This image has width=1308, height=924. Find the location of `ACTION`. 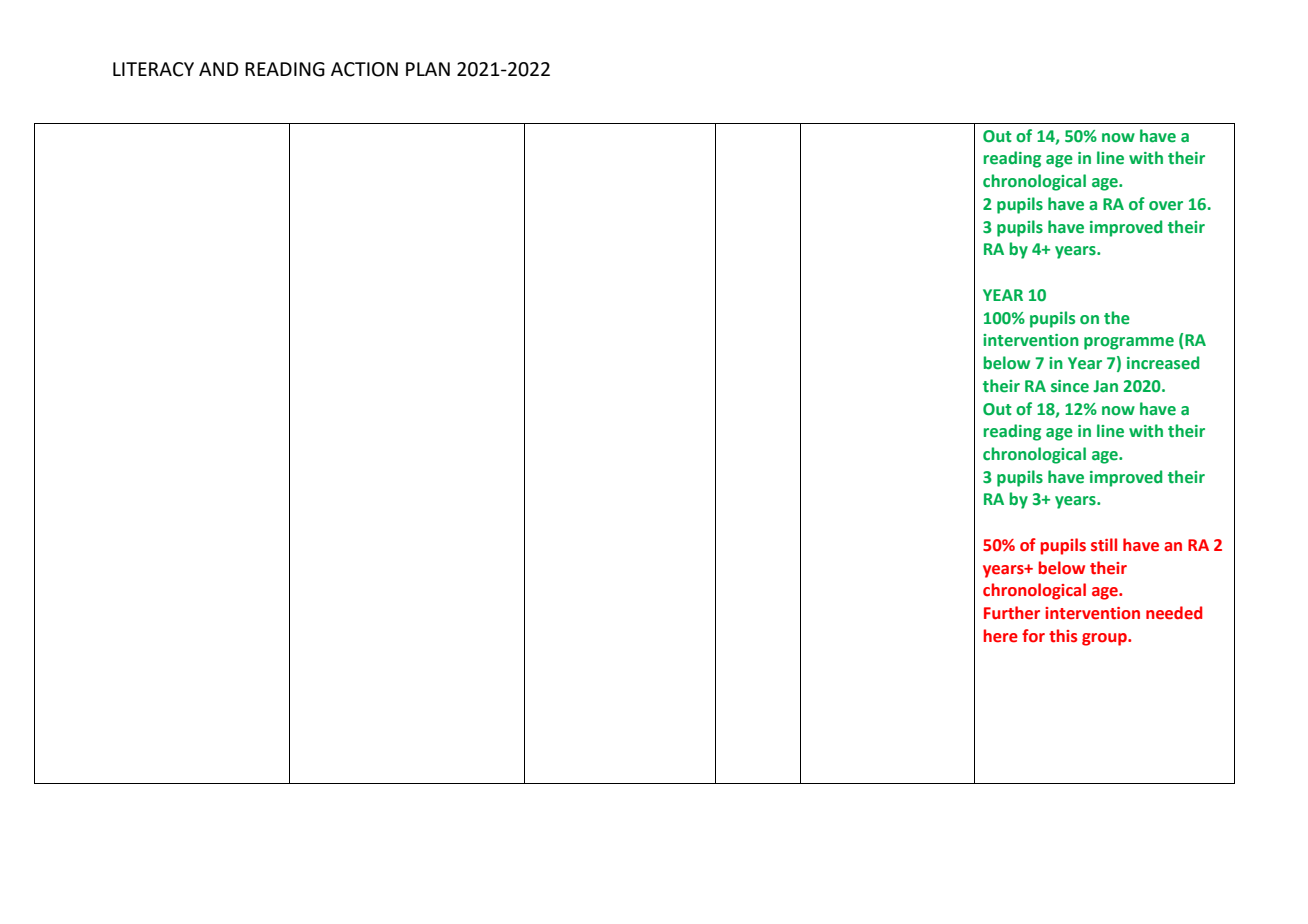

ACTION is located at coordinates (364, 69).
